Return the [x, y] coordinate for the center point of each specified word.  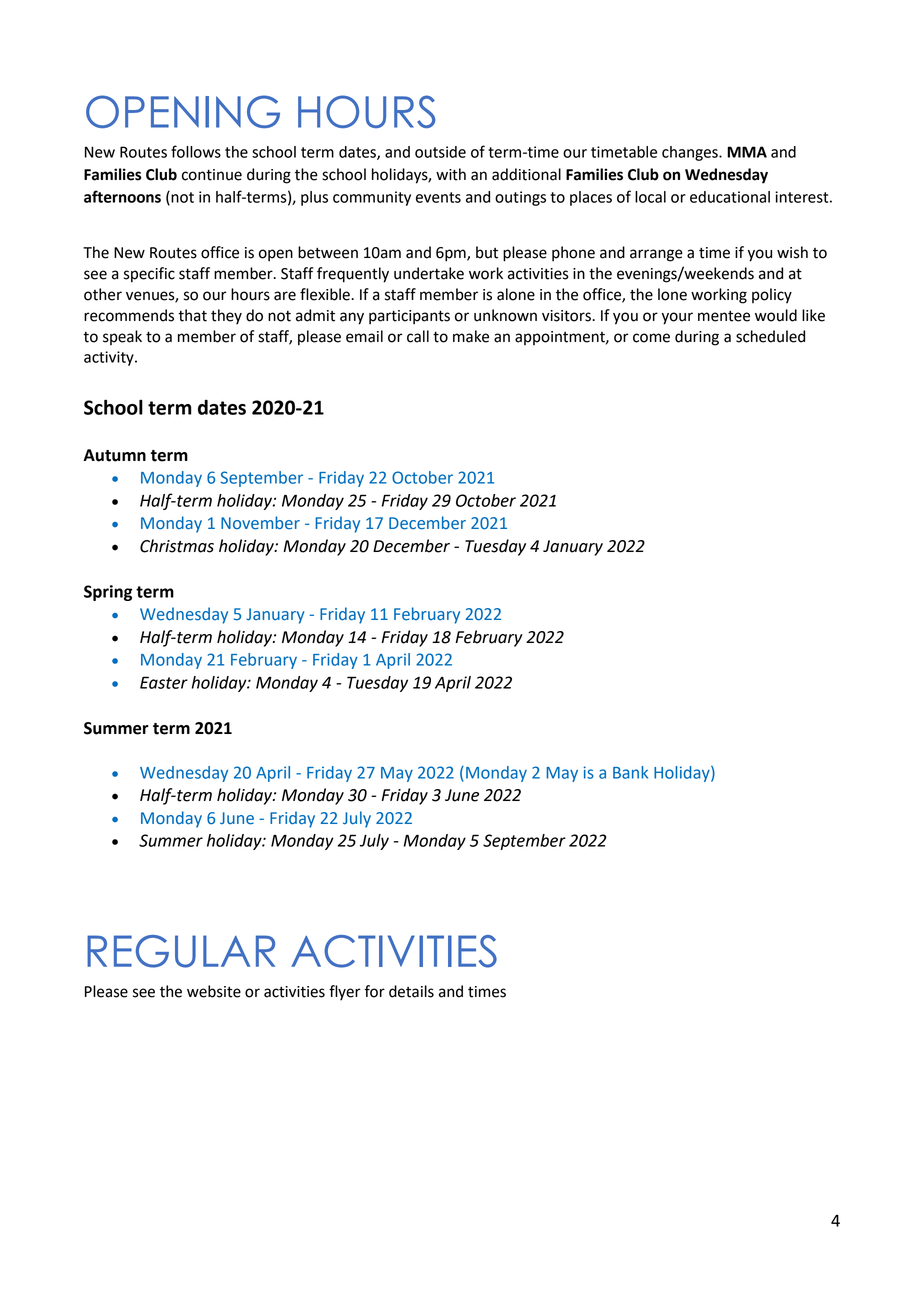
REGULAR [181, 951]
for [374, 991]
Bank [630, 772]
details [411, 991]
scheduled [770, 336]
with [451, 174]
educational [730, 197]
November [260, 523]
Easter [164, 682]
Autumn [114, 455]
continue [212, 175]
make [471, 336]
